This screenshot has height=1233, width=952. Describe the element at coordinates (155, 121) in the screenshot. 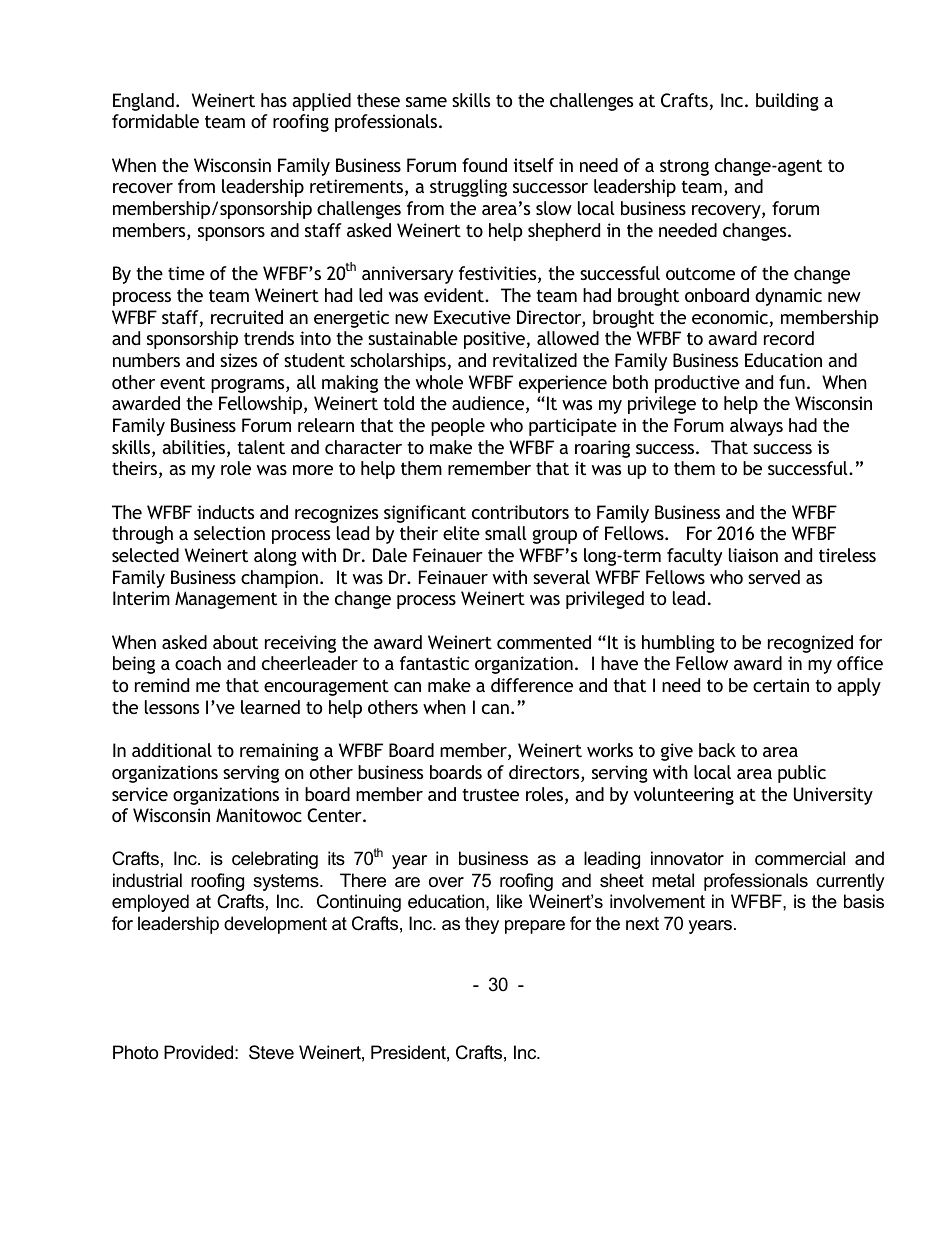

I see `formidable` at that location.
